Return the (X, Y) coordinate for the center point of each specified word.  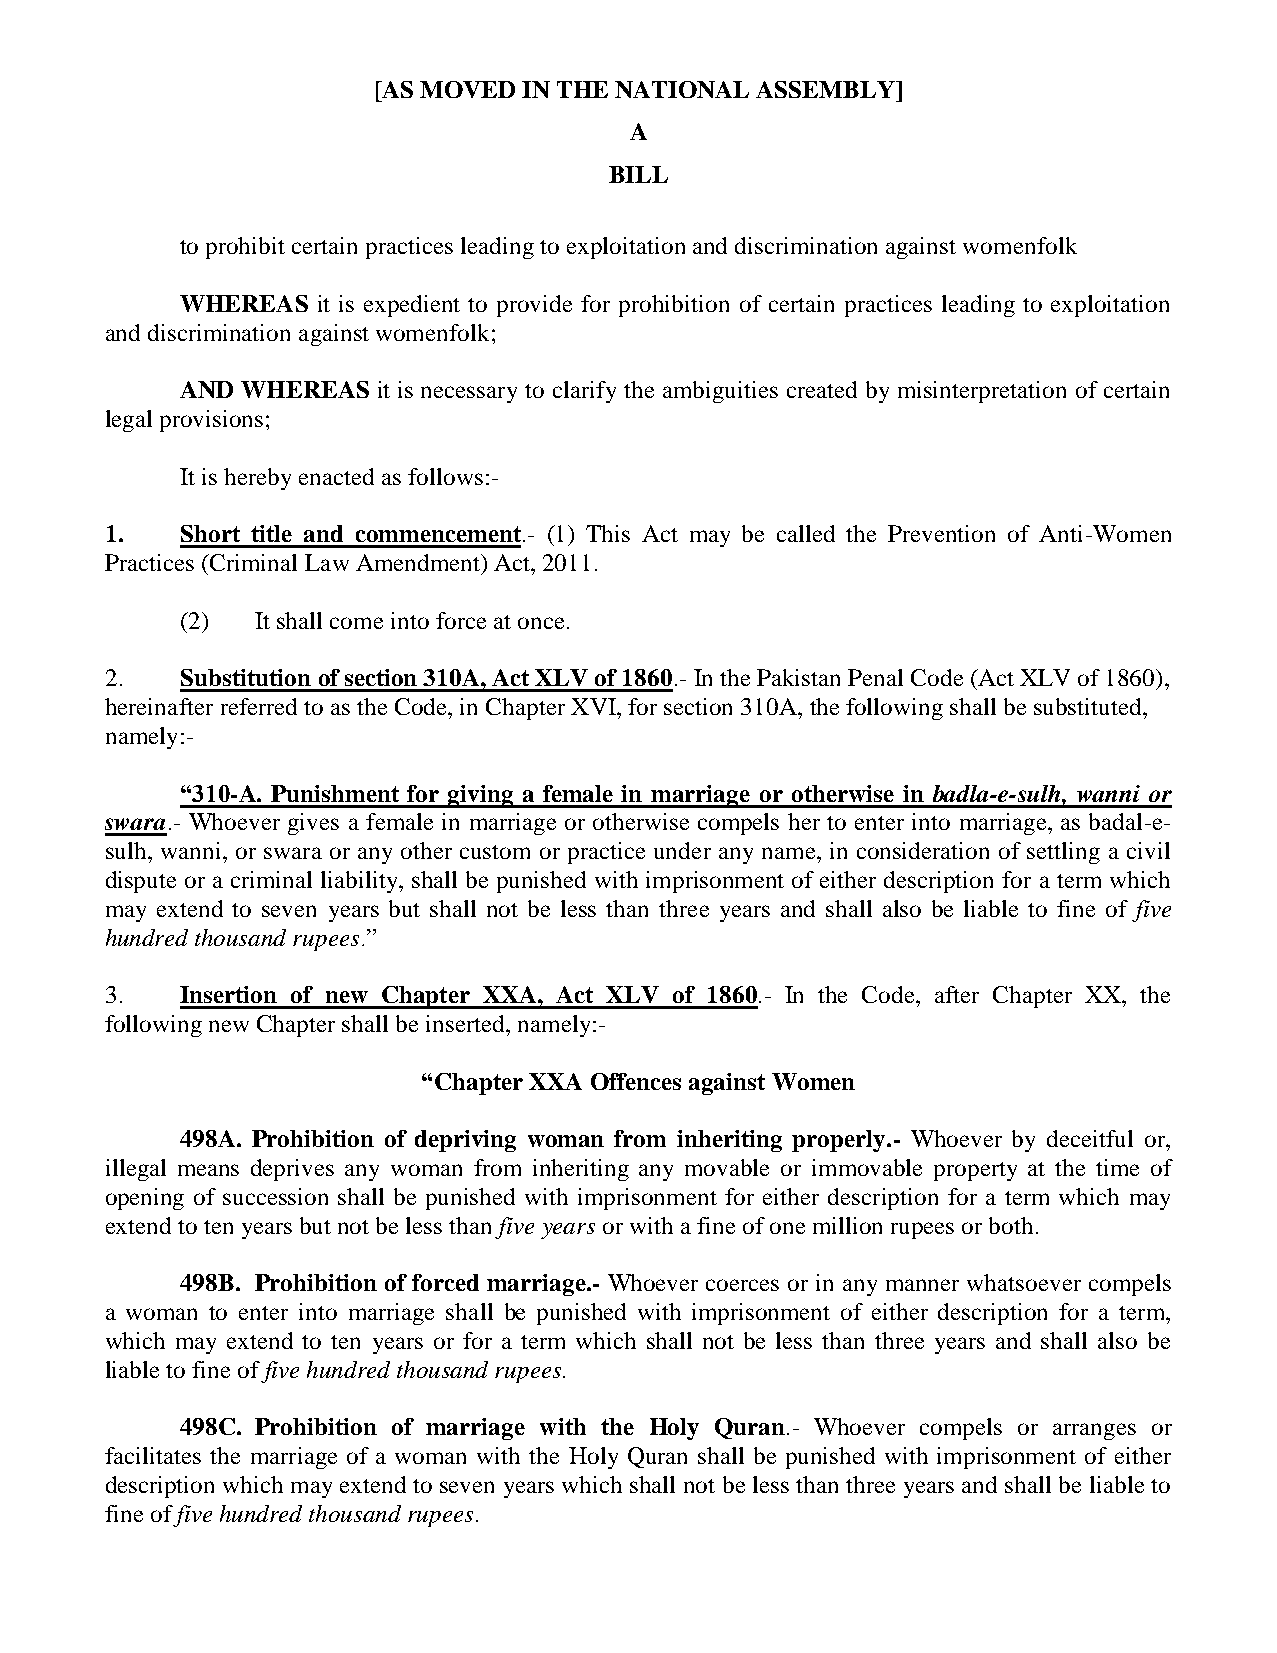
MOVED (467, 89)
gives (313, 824)
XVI (594, 706)
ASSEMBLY (826, 89)
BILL (638, 174)
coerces (742, 1285)
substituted (1089, 706)
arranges (1094, 1431)
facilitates (153, 1455)
